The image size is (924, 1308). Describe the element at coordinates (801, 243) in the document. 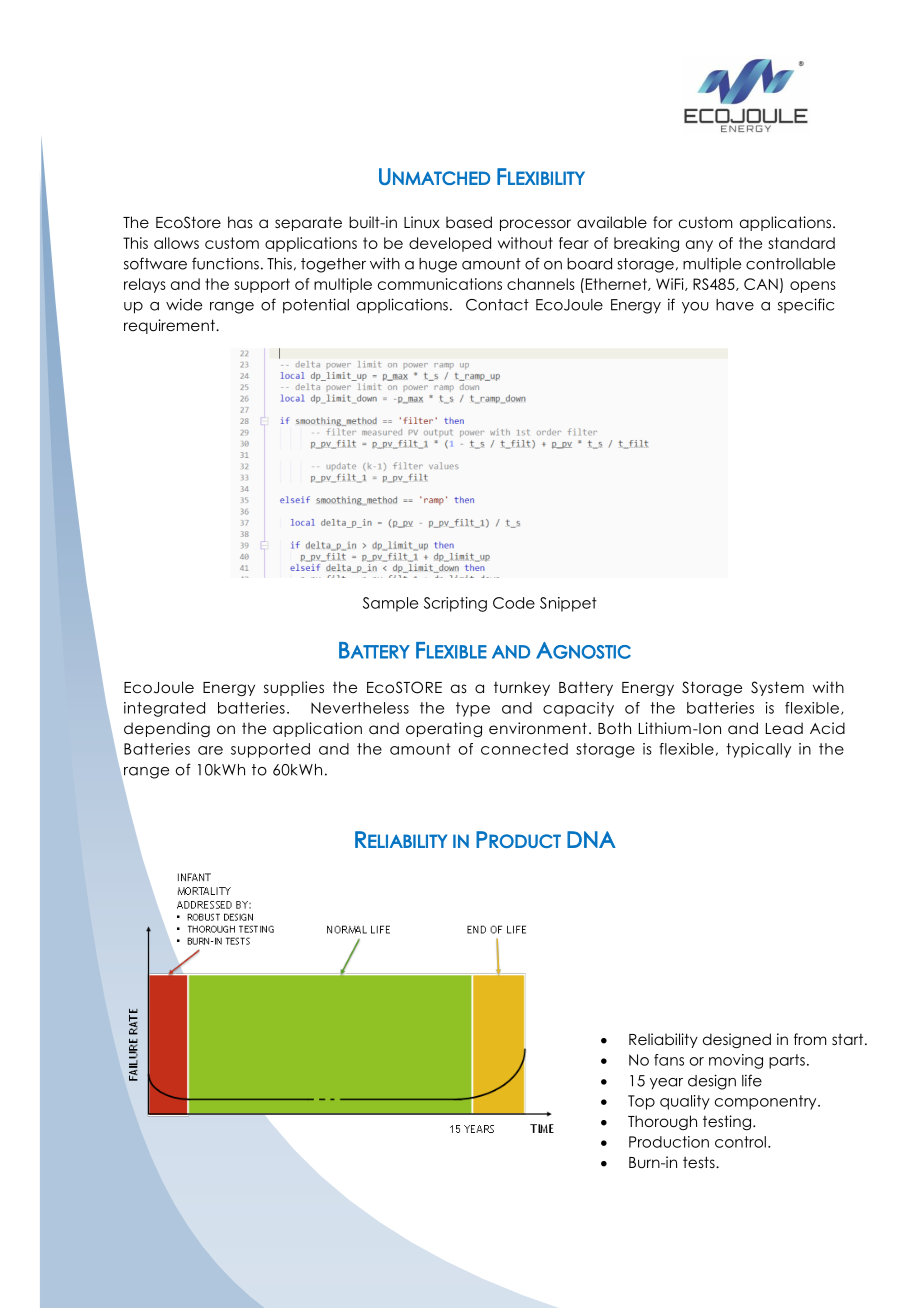

I see `standard` at that location.
